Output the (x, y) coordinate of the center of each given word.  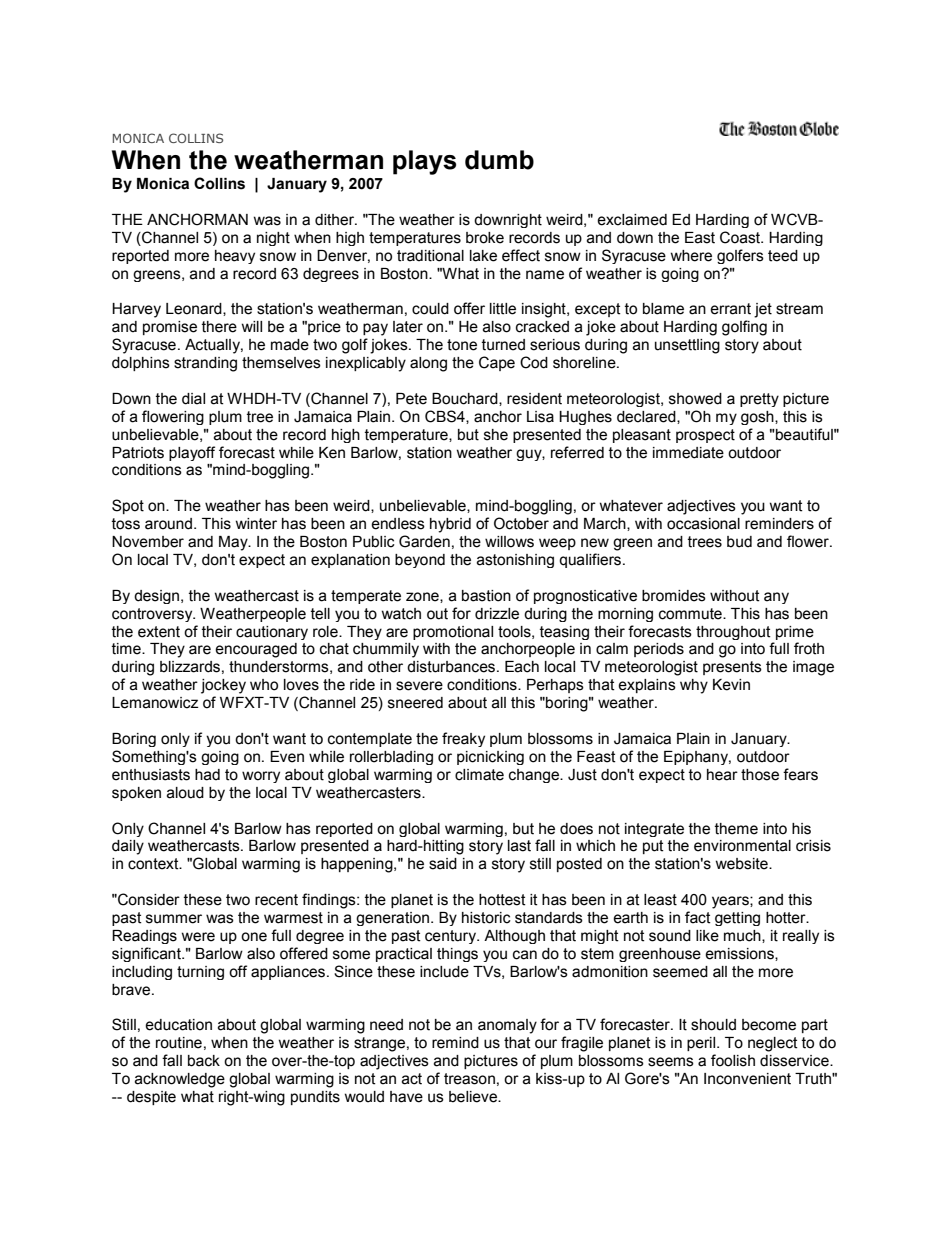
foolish (733, 1060)
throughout (733, 633)
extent (159, 632)
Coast (741, 237)
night (273, 239)
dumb (499, 160)
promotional (453, 633)
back (204, 1061)
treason (469, 1079)
